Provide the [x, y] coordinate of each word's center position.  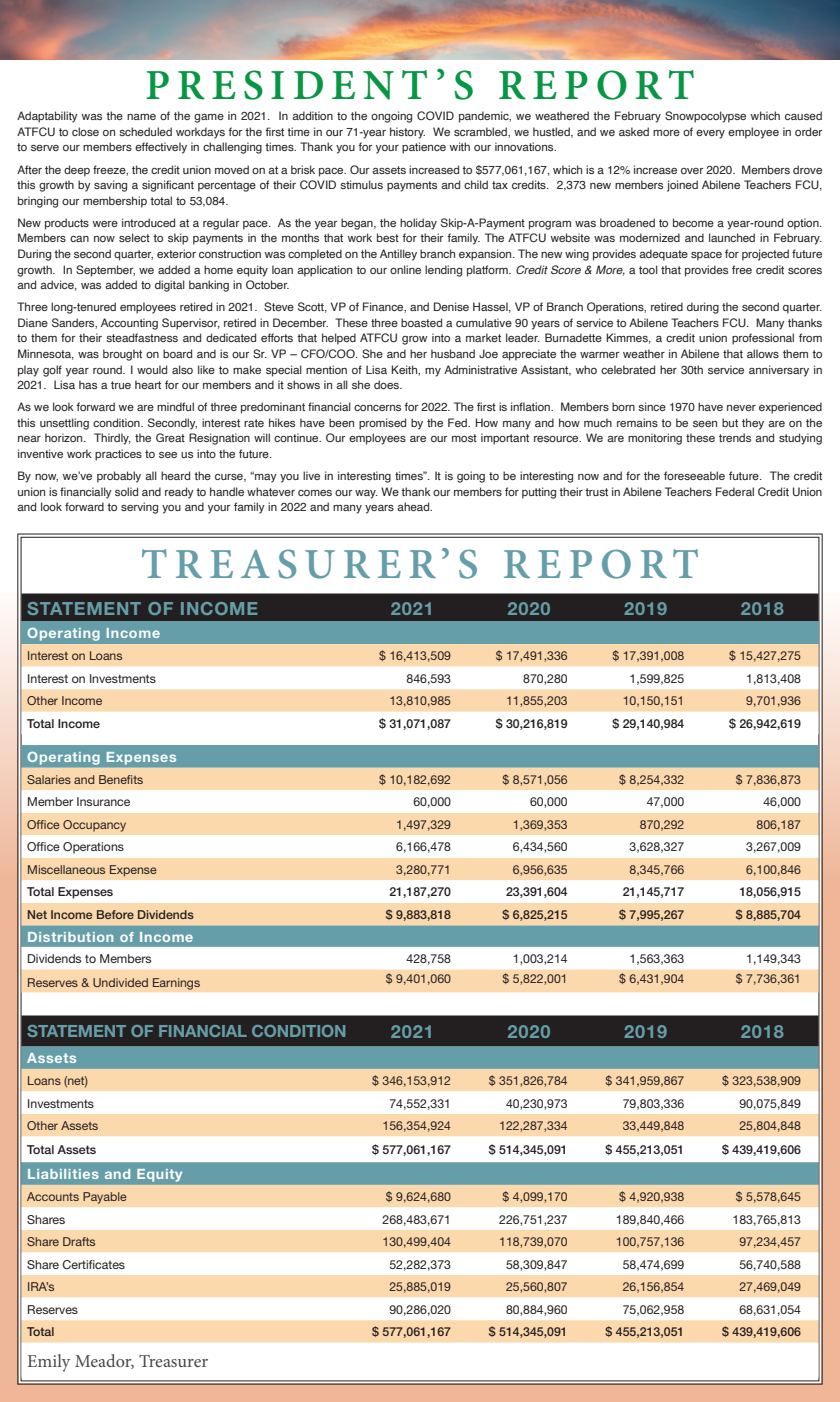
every [710, 134]
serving [139, 508]
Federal [735, 491]
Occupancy [94, 826]
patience [424, 148]
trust [596, 492]
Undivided [120, 982]
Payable [105, 1198]
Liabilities [63, 1174]
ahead [414, 506]
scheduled [145, 131]
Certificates [93, 1264]
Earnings [176, 984]
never [741, 408]
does [388, 384]
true [121, 385]
